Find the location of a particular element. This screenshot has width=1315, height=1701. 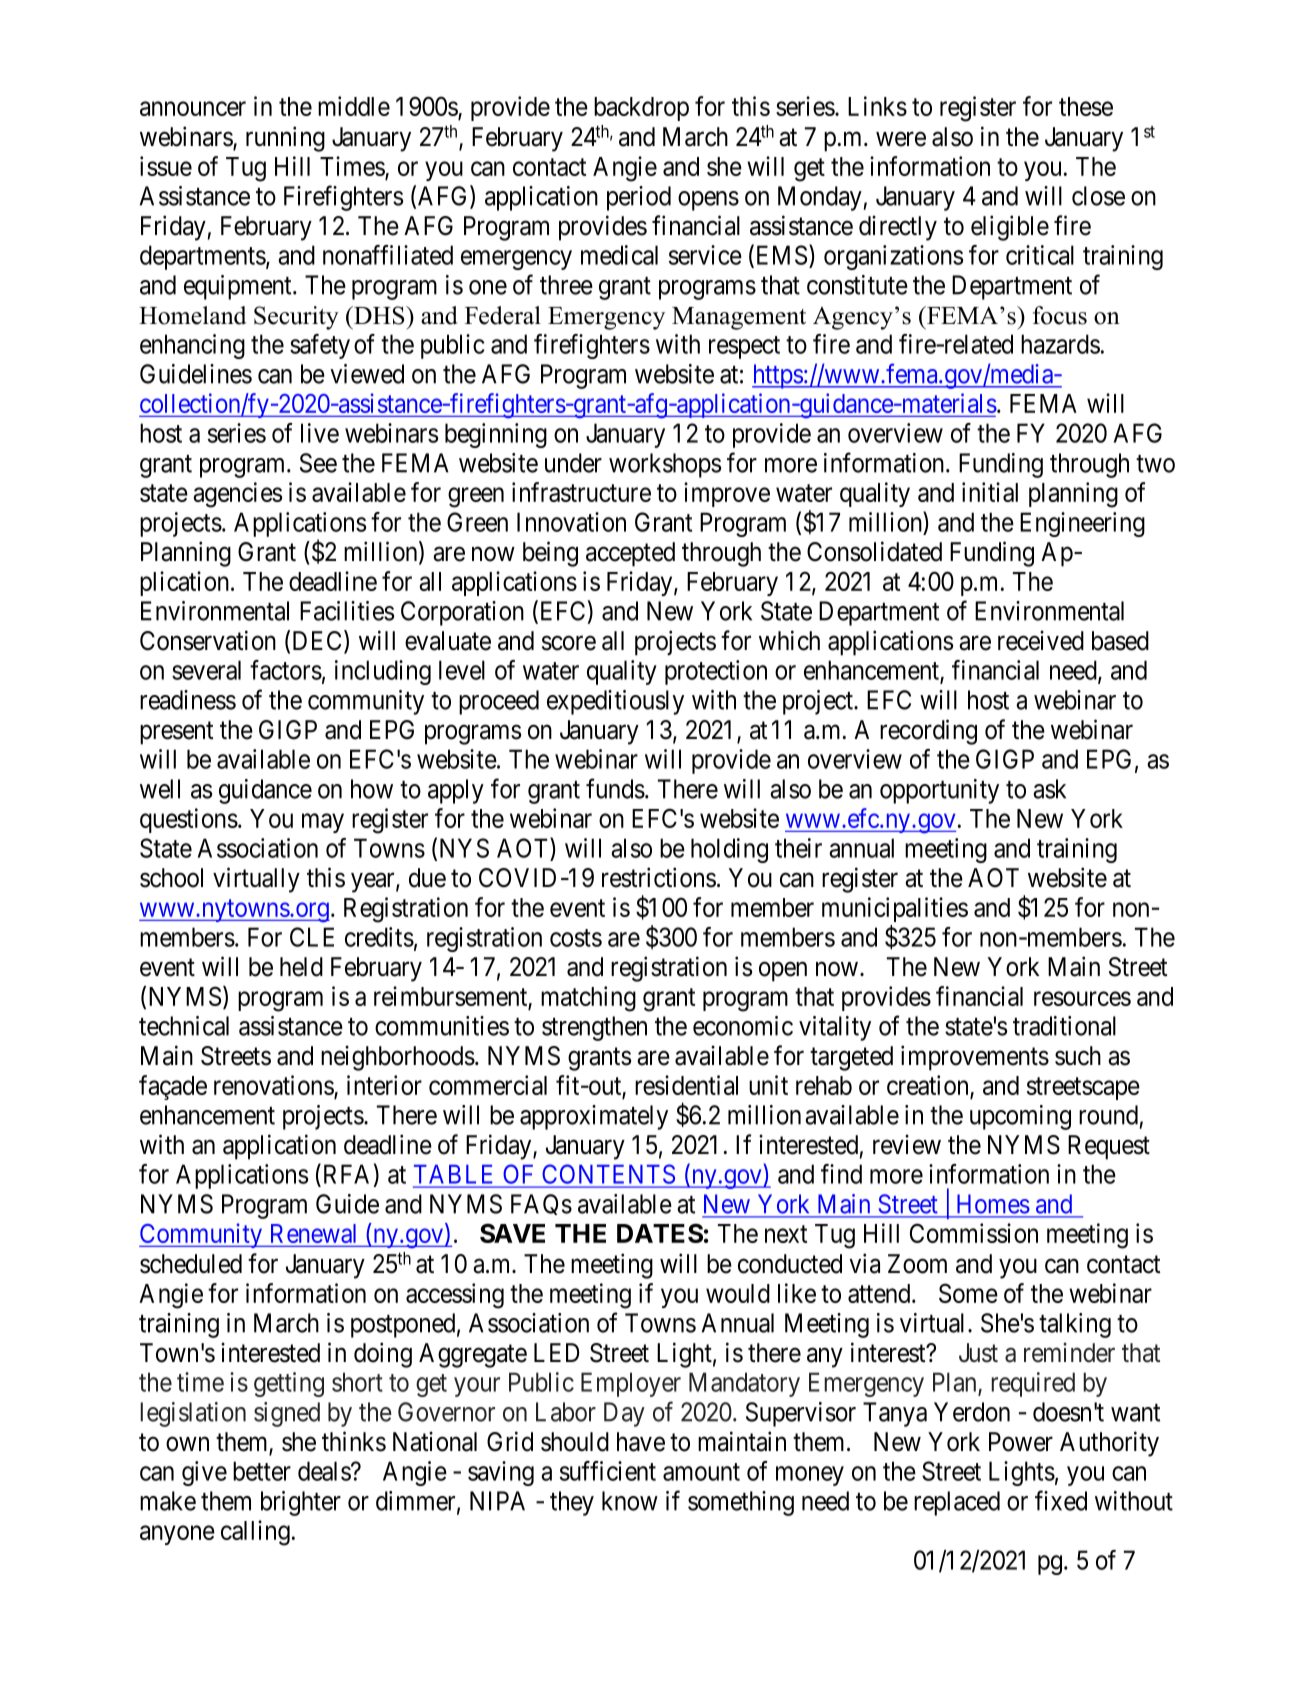

technical is located at coordinates (184, 1026).
